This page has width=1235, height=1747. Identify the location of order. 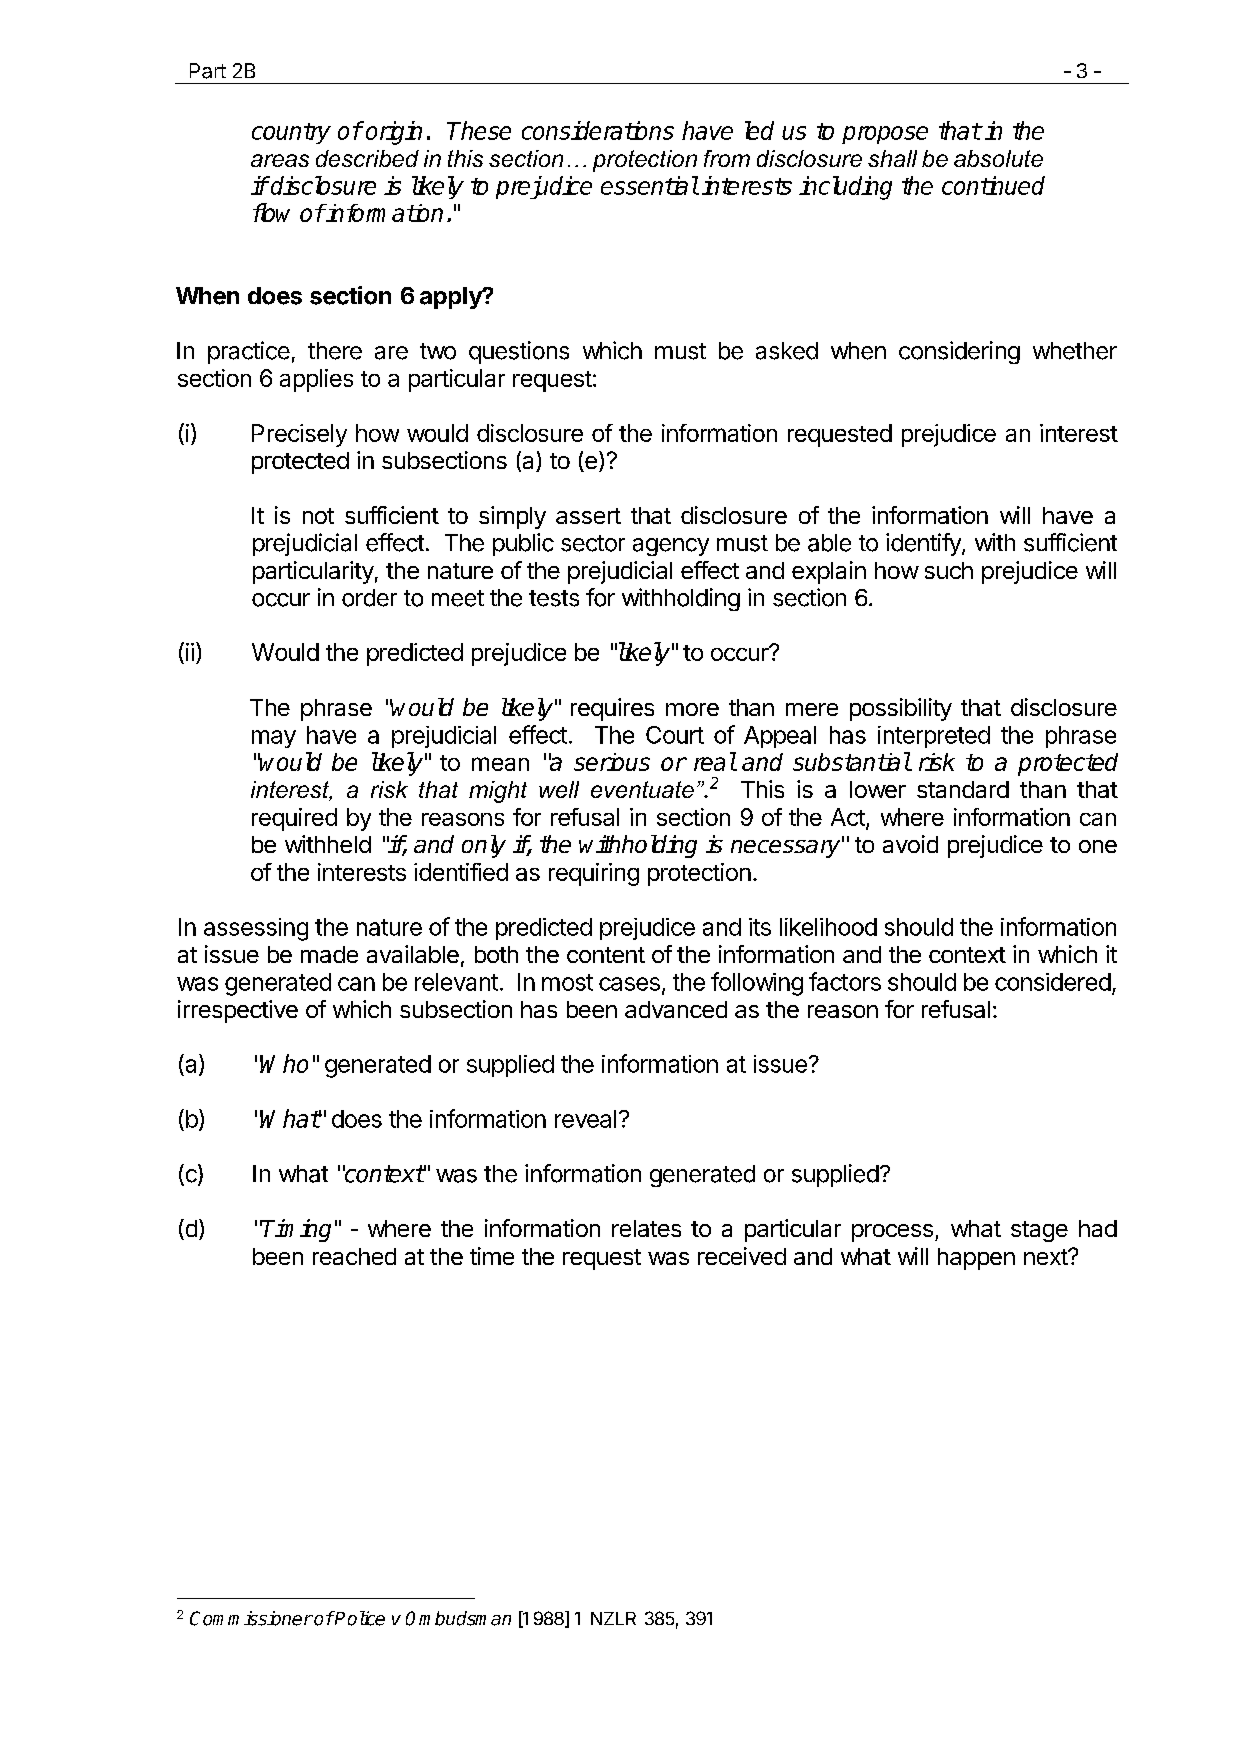
(369, 598).
